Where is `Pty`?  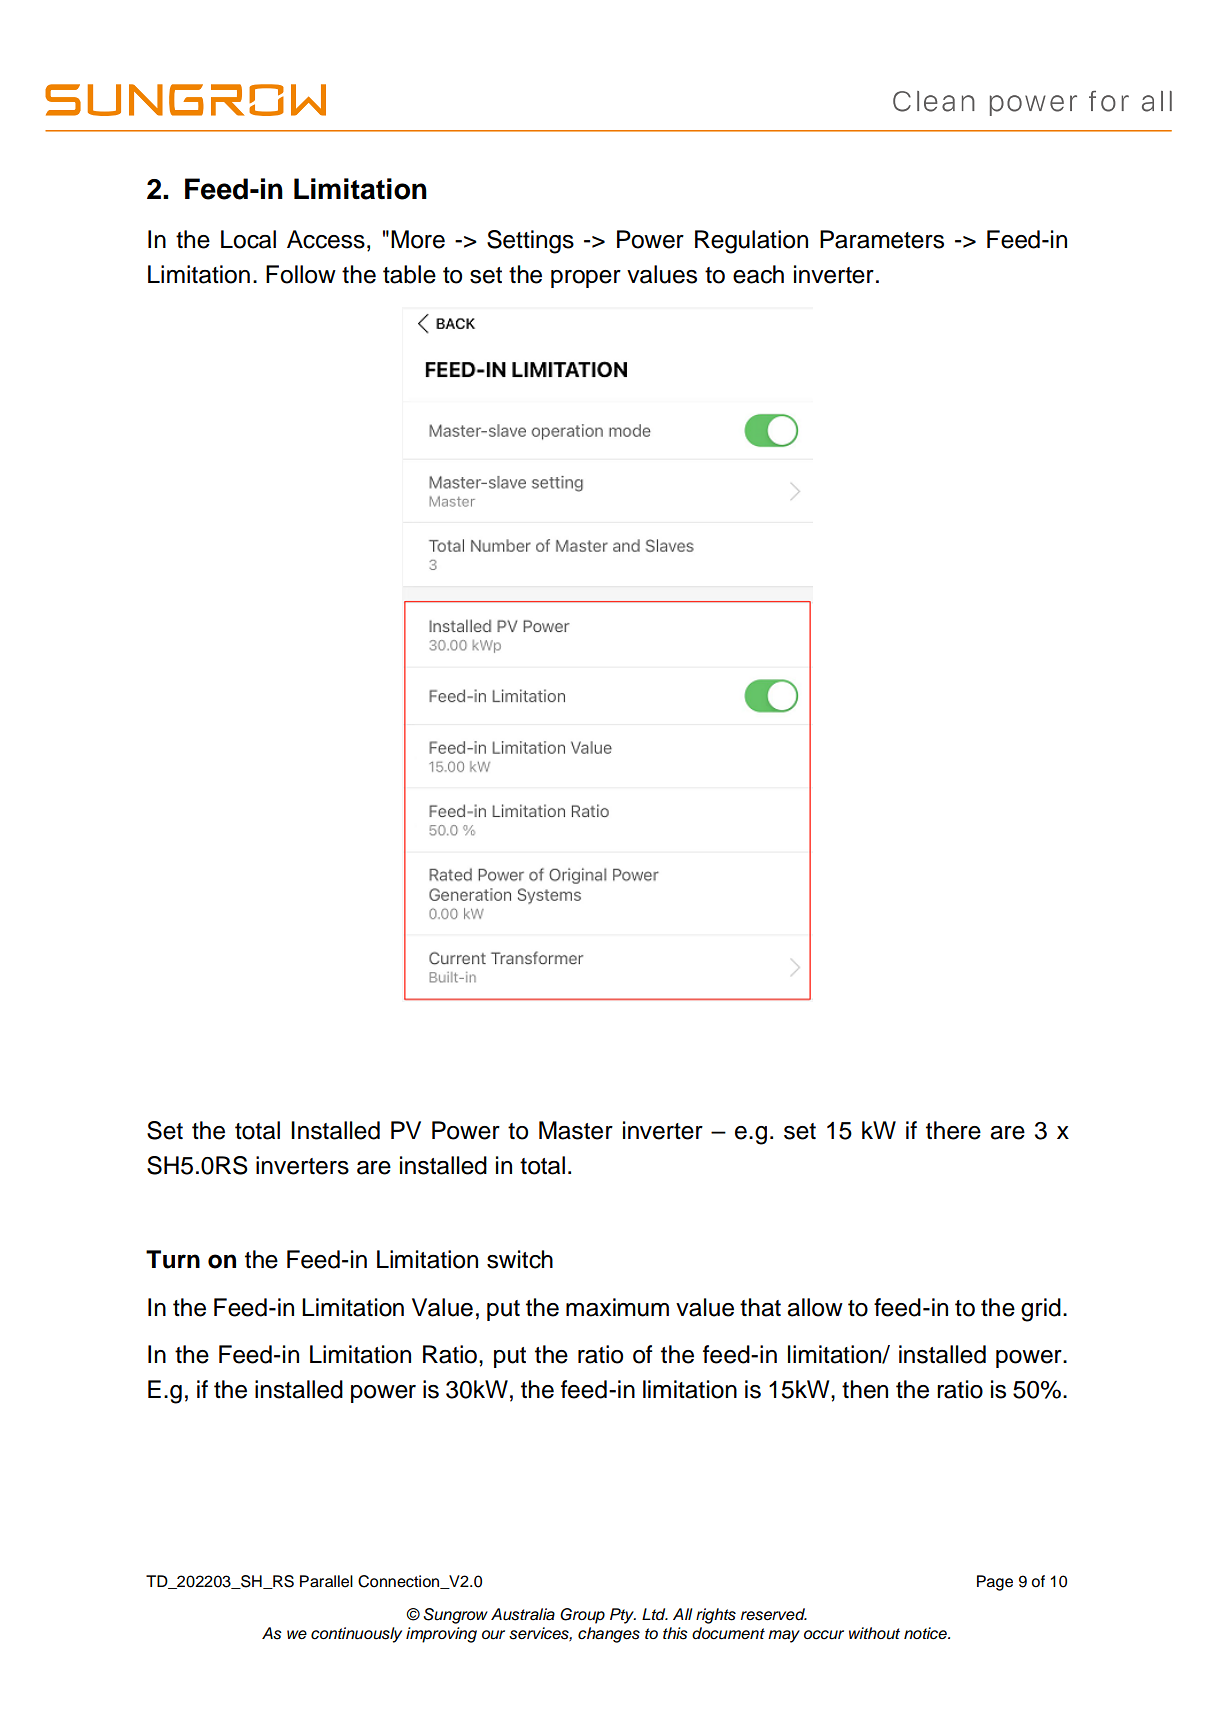 Pty is located at coordinates (623, 1616).
